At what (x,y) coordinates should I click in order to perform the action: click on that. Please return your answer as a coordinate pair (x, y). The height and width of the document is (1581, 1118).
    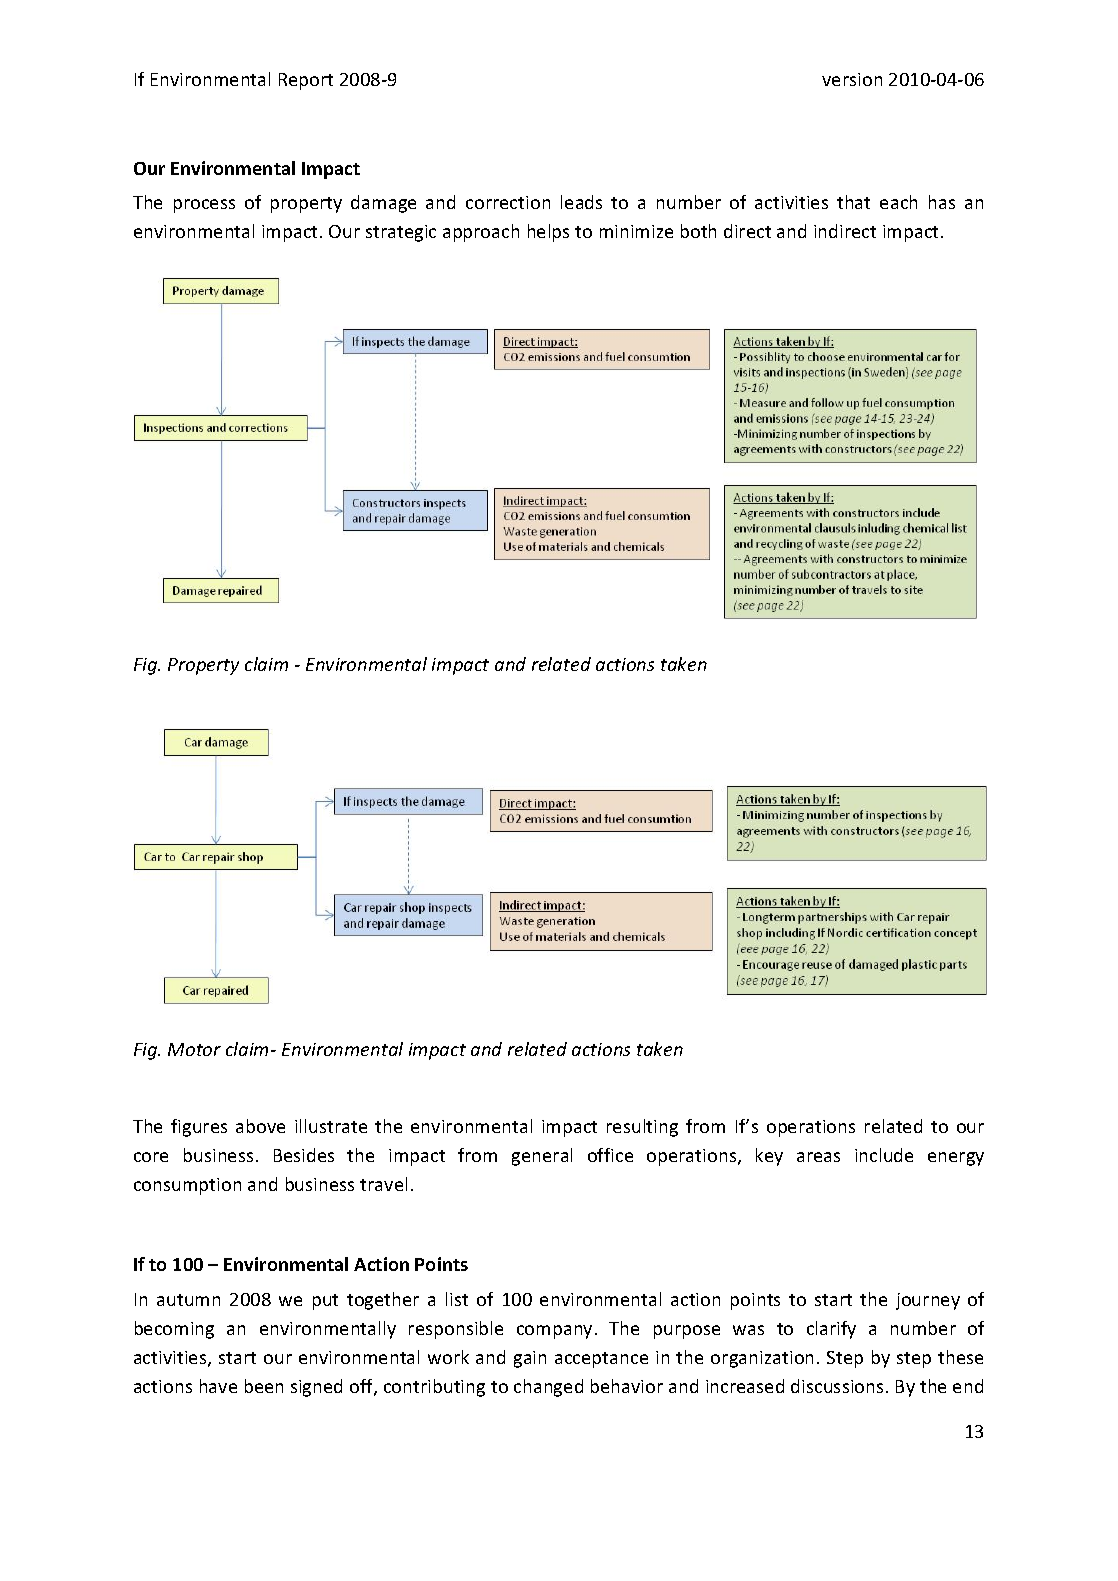
    Looking at the image, I should click on (853, 202).
